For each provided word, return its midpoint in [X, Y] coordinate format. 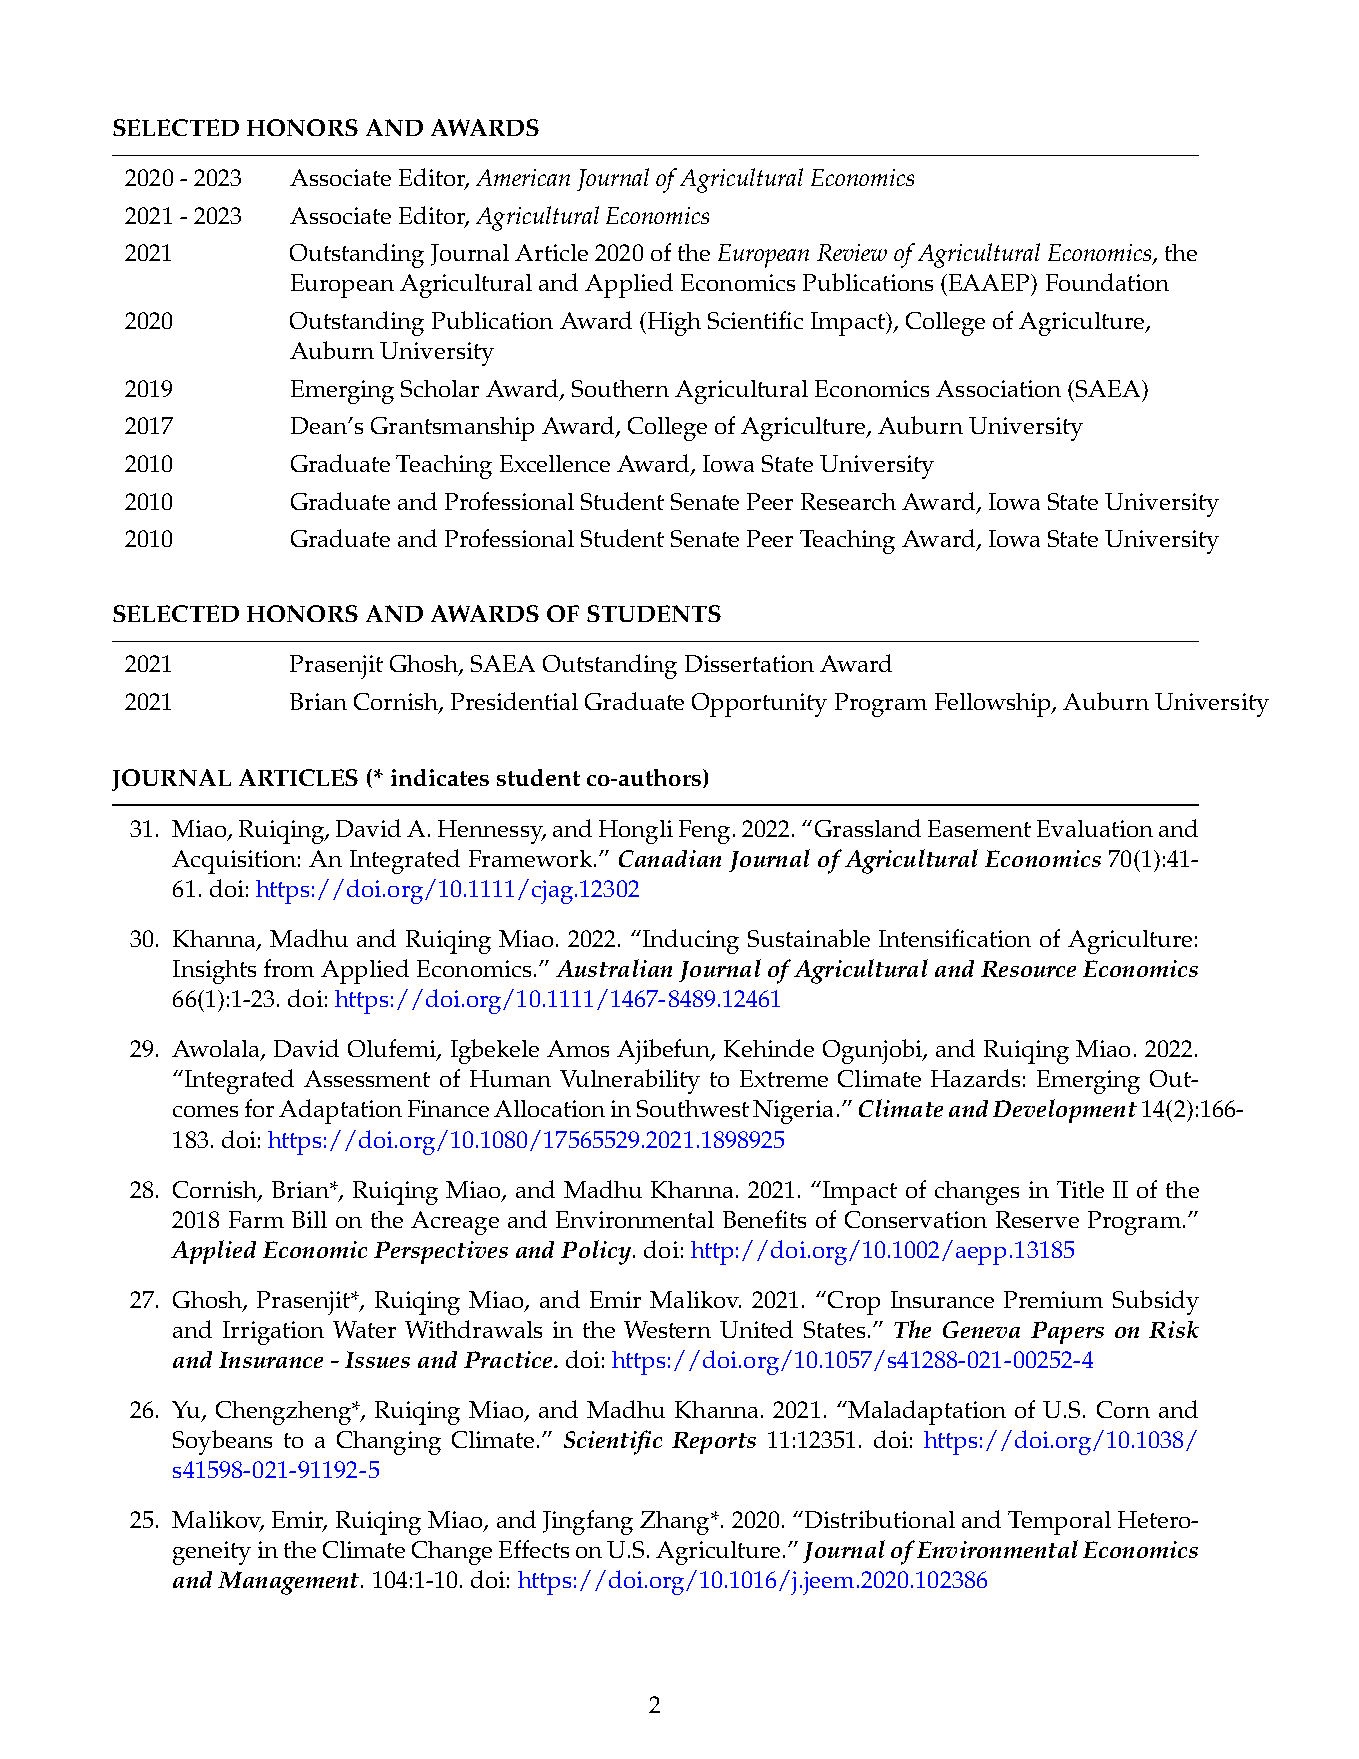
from [289, 968]
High [673, 324]
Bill [309, 1219]
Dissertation [749, 663]
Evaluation [1095, 828]
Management [290, 1583]
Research [848, 501]
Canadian [670, 858]
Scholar [440, 388]
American [523, 177]
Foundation [1107, 282]
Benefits [764, 1219]
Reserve [1037, 1219]
